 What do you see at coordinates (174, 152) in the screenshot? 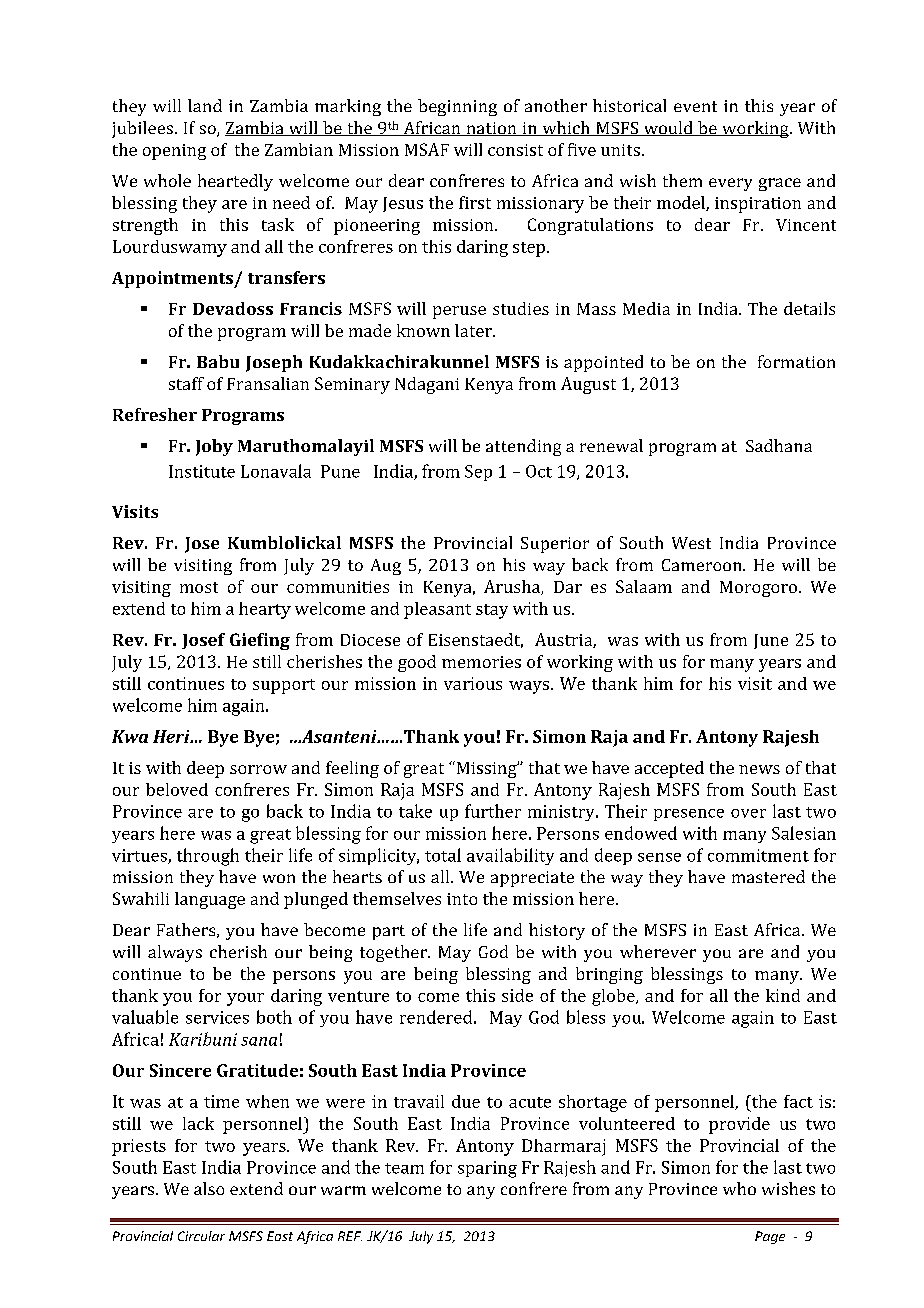
I see `opening` at bounding box center [174, 152].
